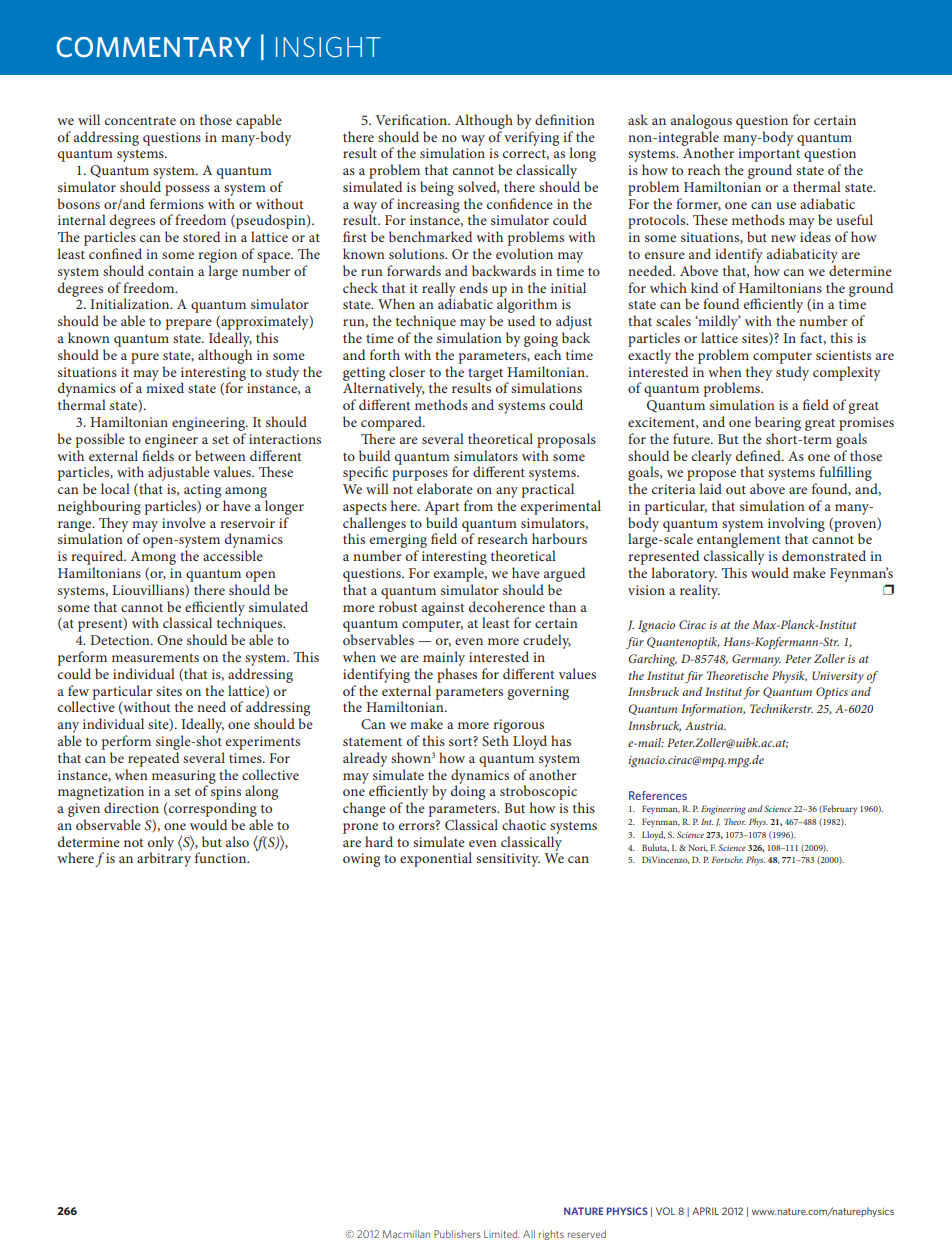 This document has width=952, height=1251. I want to click on arbitrary, so click(164, 858).
